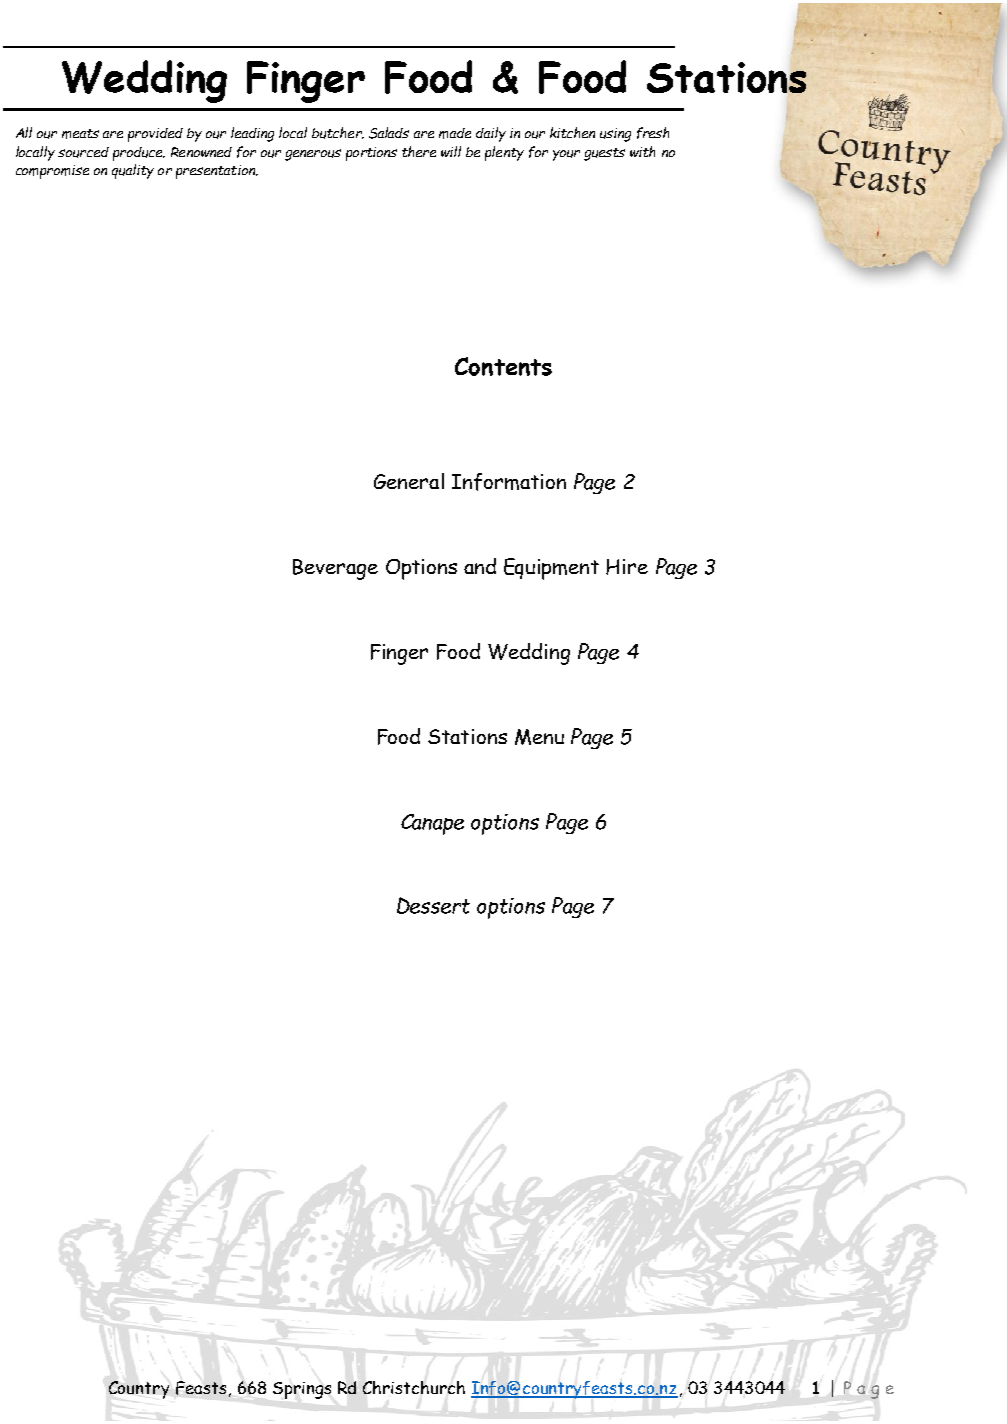 The height and width of the document is (1424, 1007). Describe the element at coordinates (133, 171) in the document. I see `quality` at that location.
